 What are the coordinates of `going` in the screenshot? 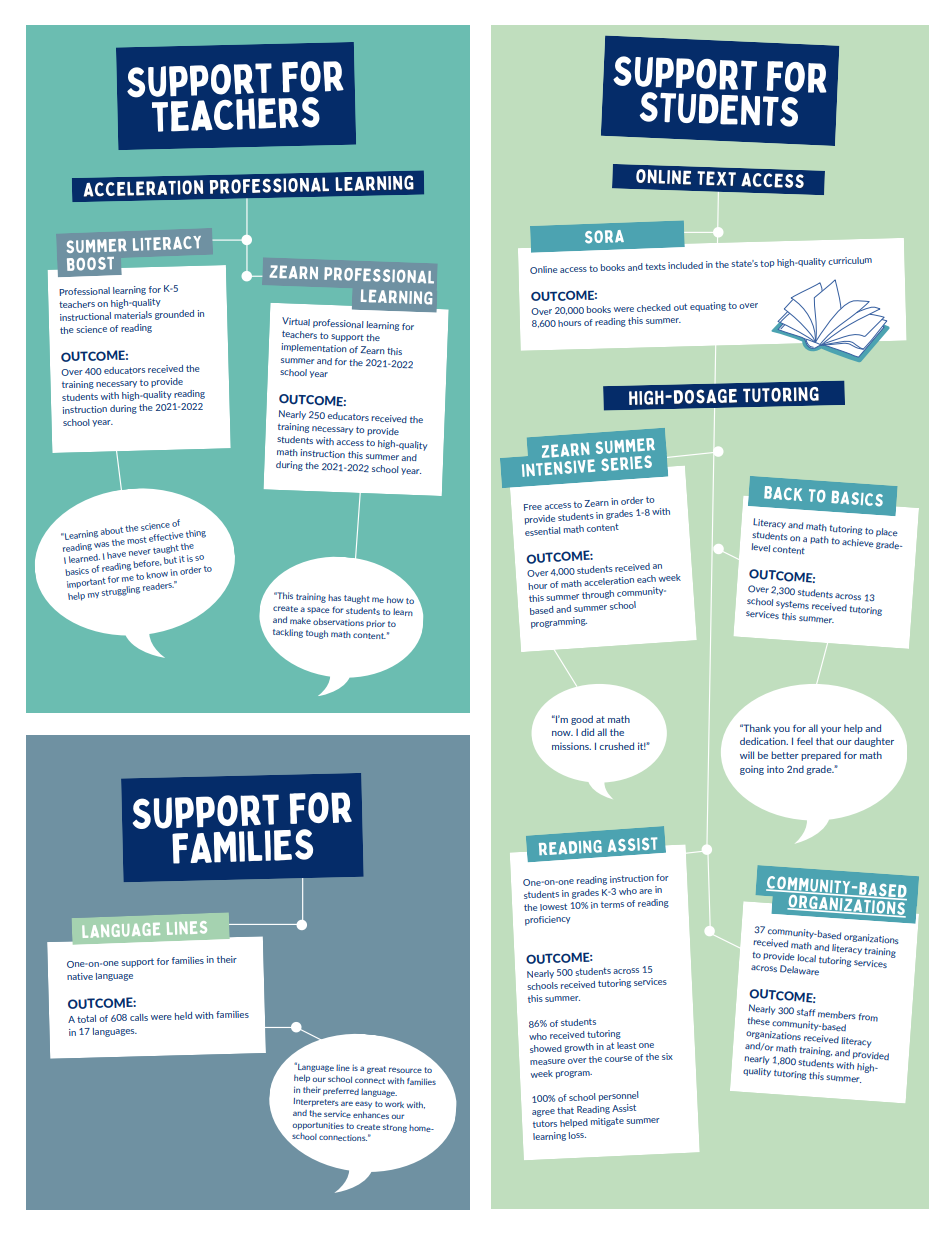 It's located at (752, 770).
